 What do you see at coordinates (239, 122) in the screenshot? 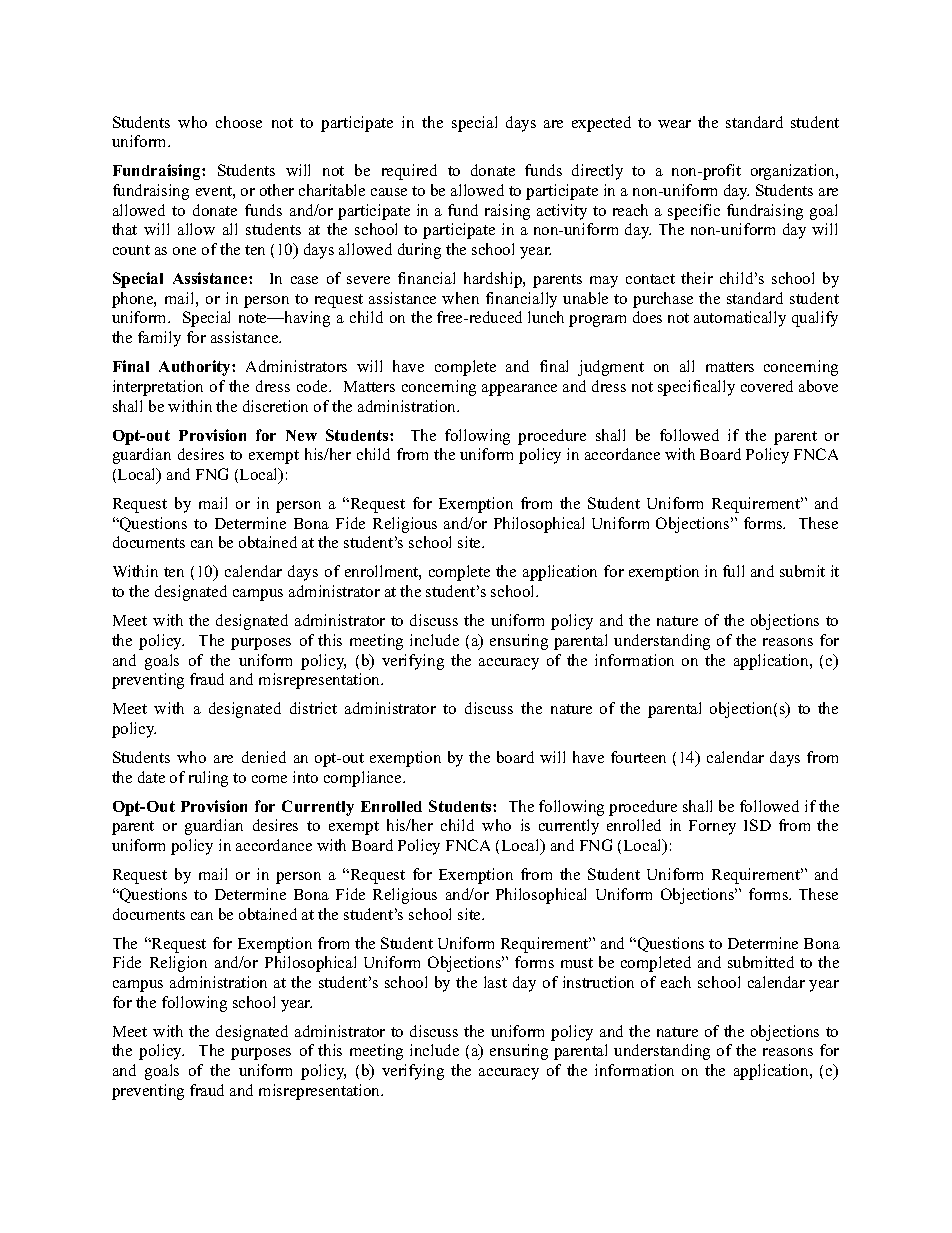
I see `choose` at bounding box center [239, 122].
